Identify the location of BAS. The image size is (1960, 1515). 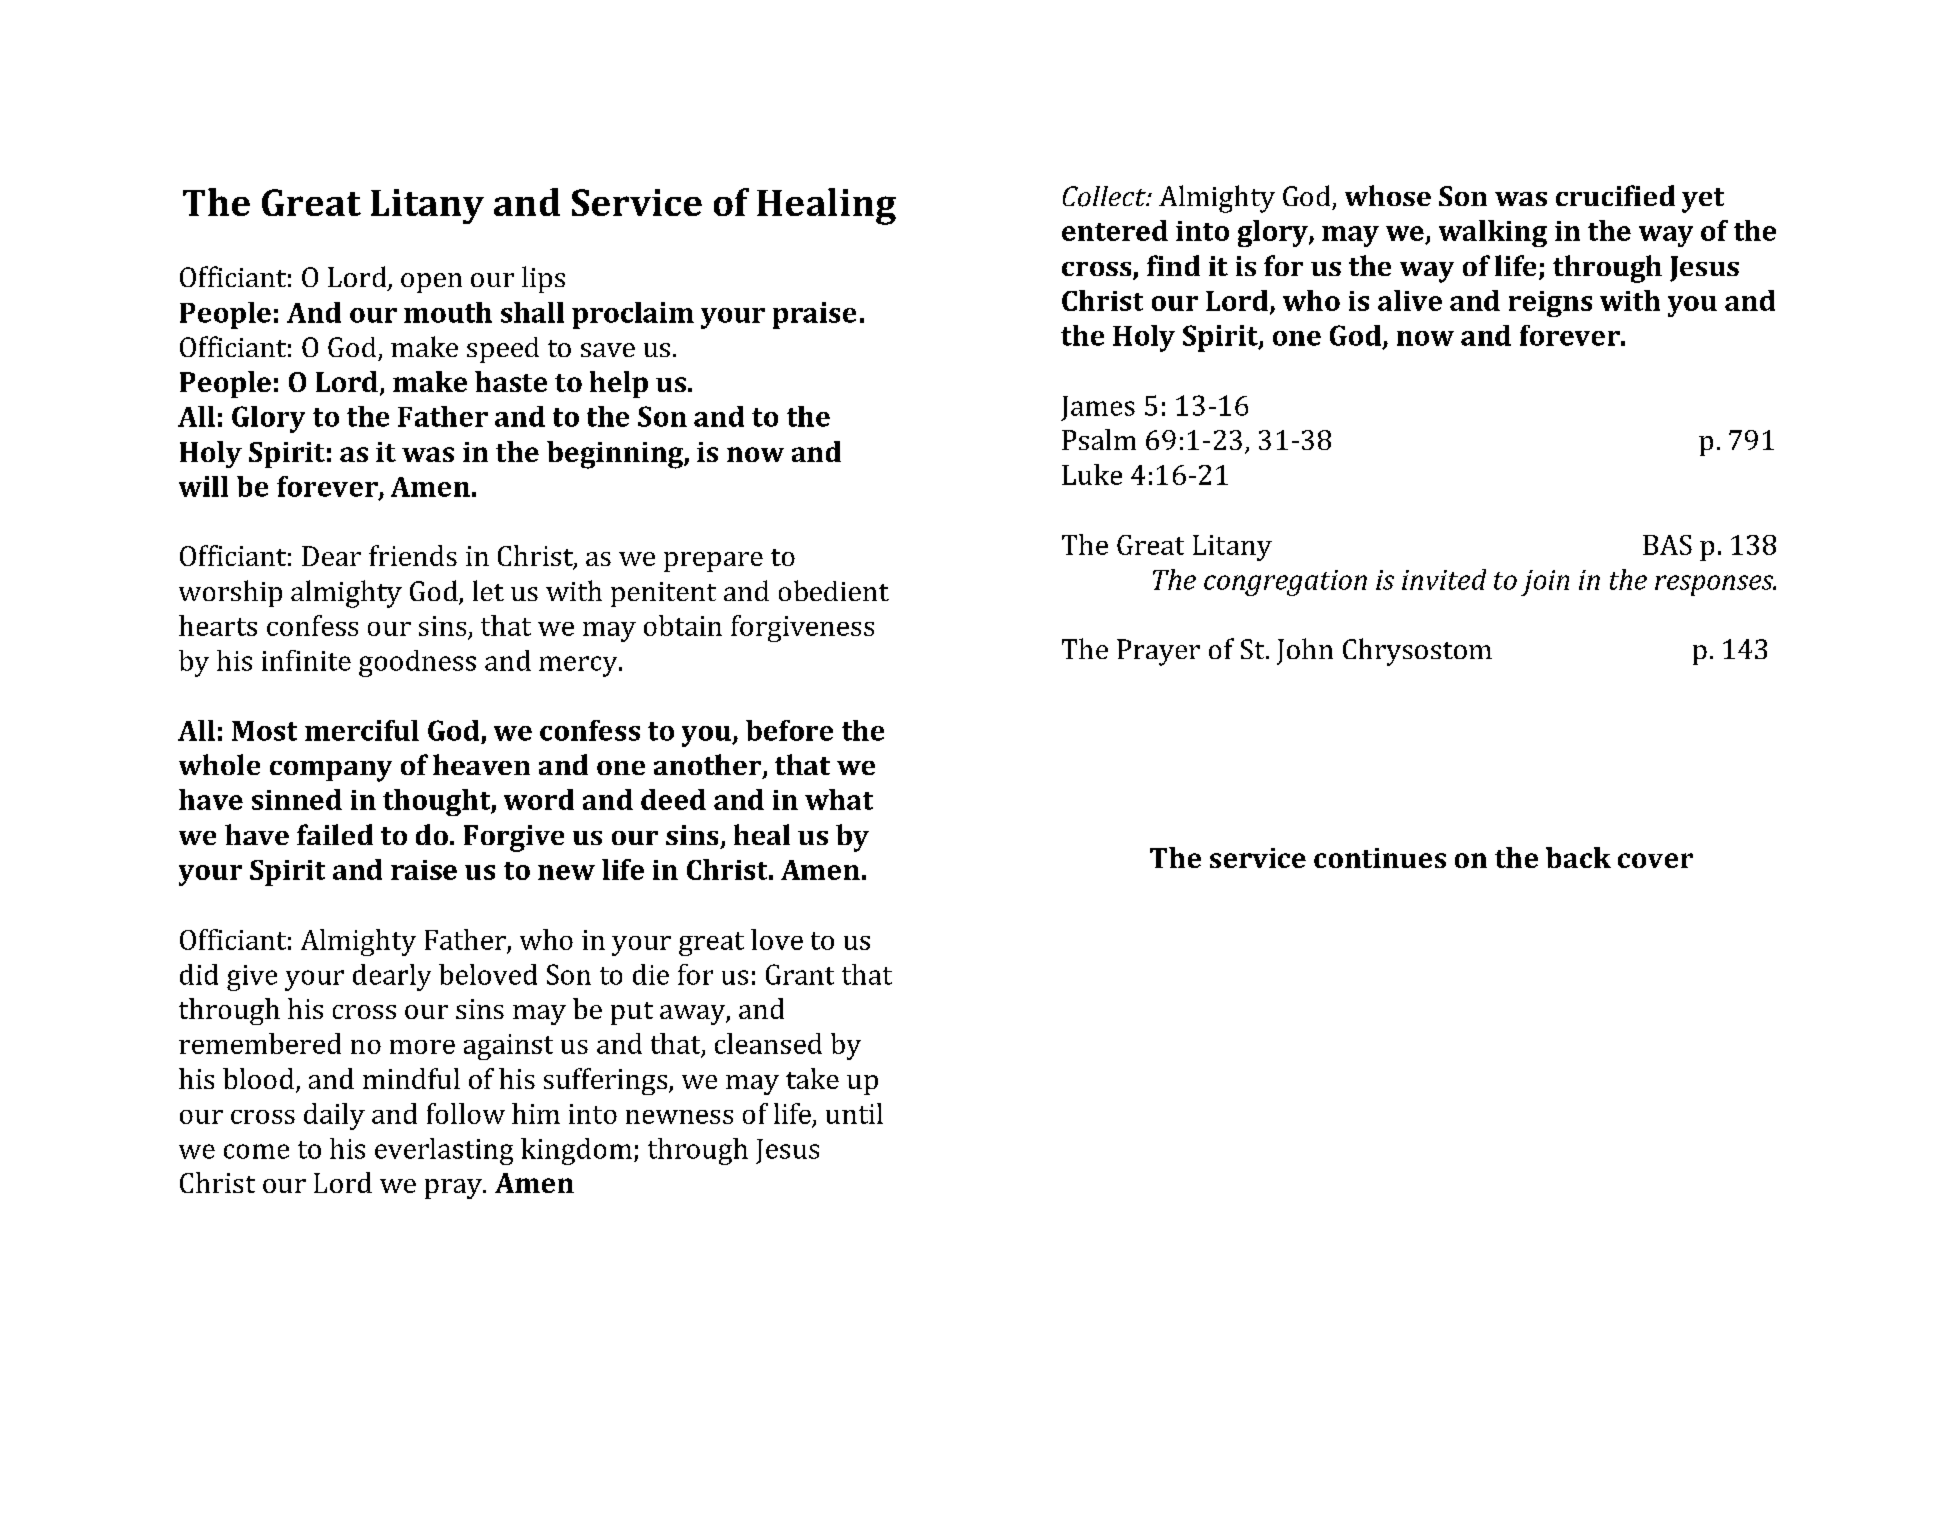
(1667, 545).
